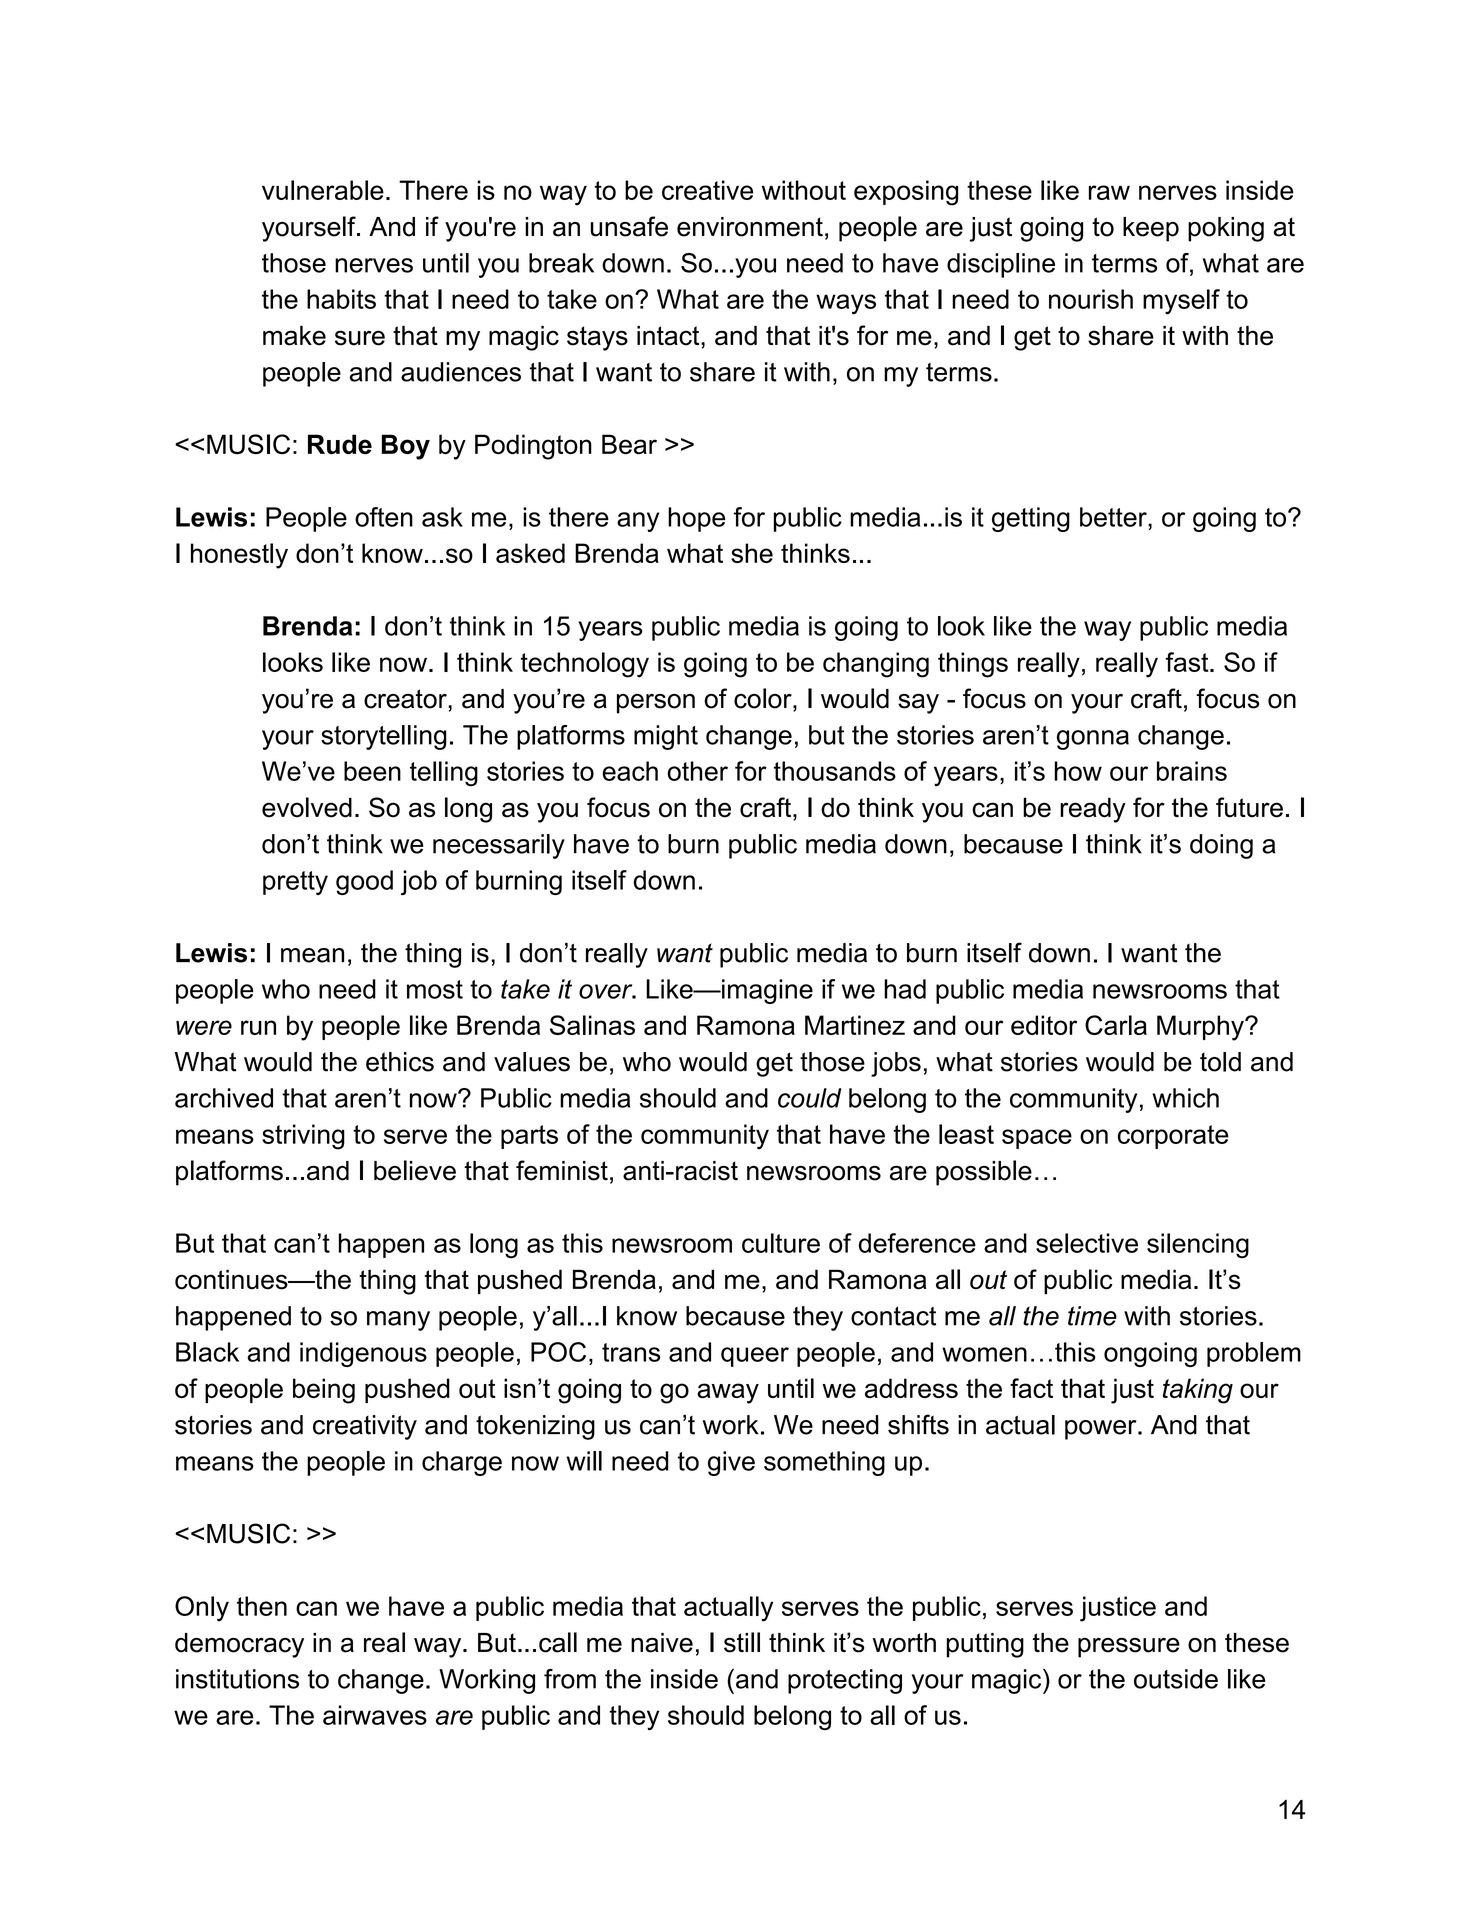  I want to click on time, so click(1092, 1316).
